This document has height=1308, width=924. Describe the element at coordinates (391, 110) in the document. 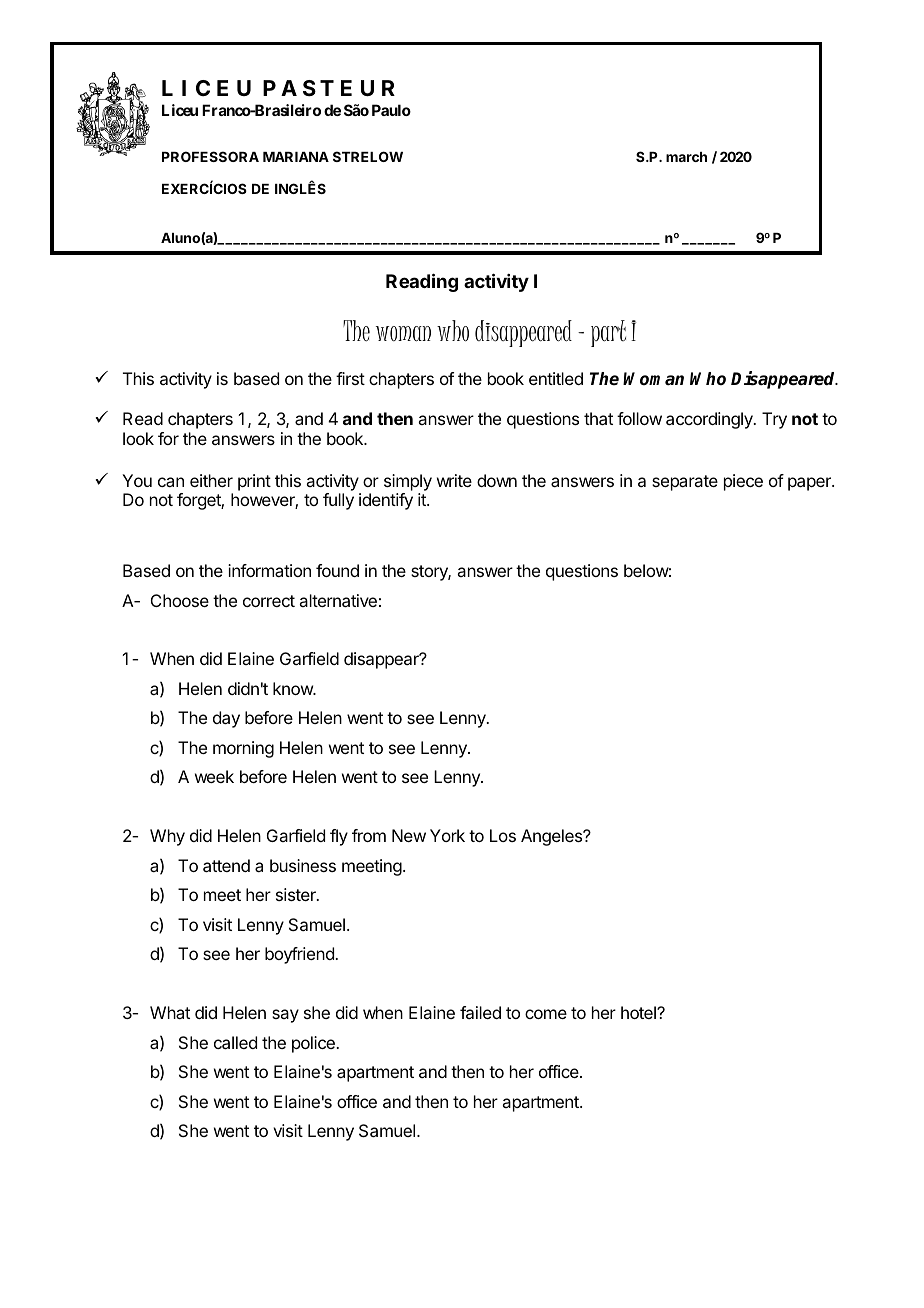

I see `Paulo` at that location.
